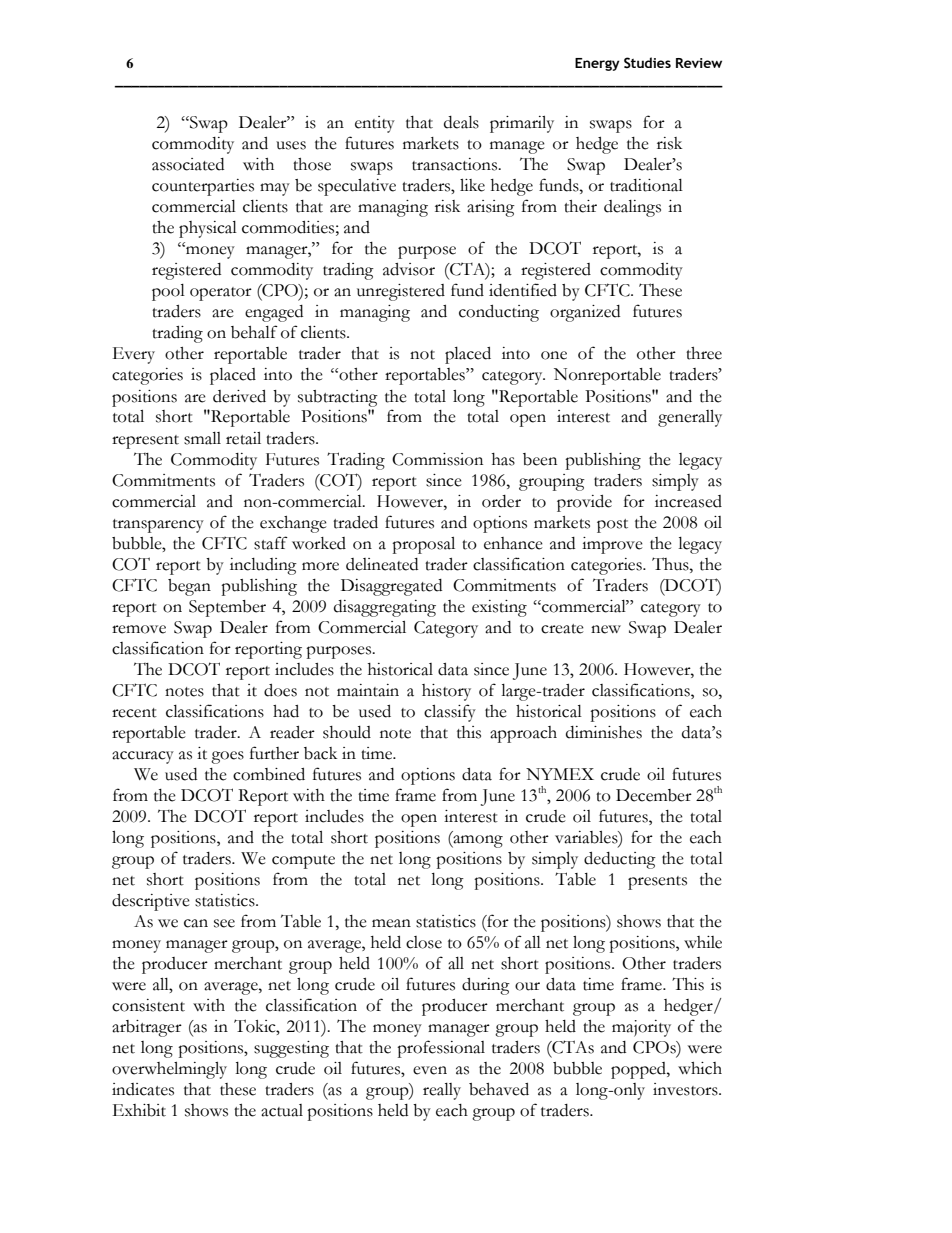 This screenshot has width=952, height=1233. I want to click on deals, so click(461, 122).
